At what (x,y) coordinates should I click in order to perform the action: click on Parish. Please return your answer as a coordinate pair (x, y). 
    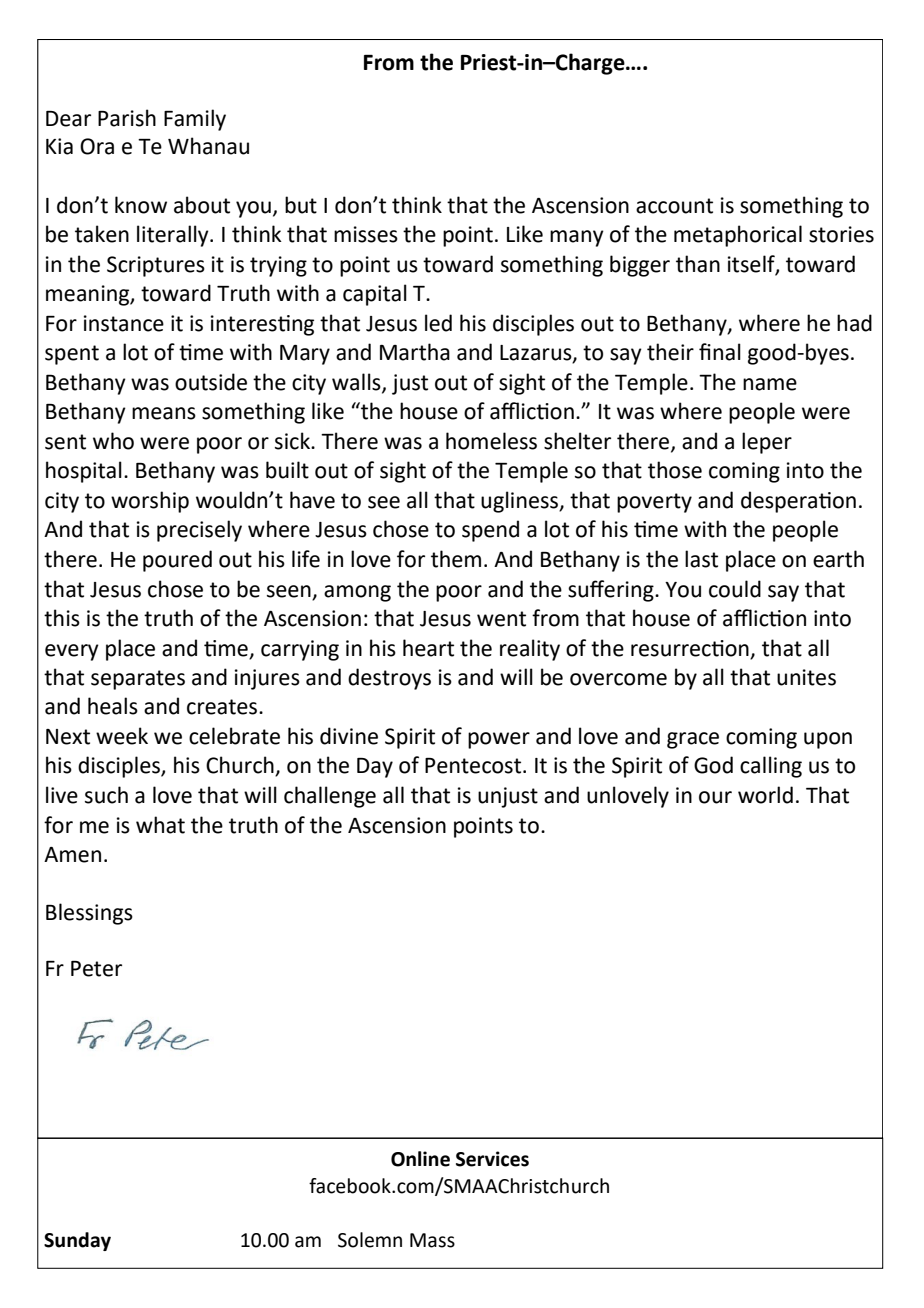
    Looking at the image, I should click on (127, 118).
